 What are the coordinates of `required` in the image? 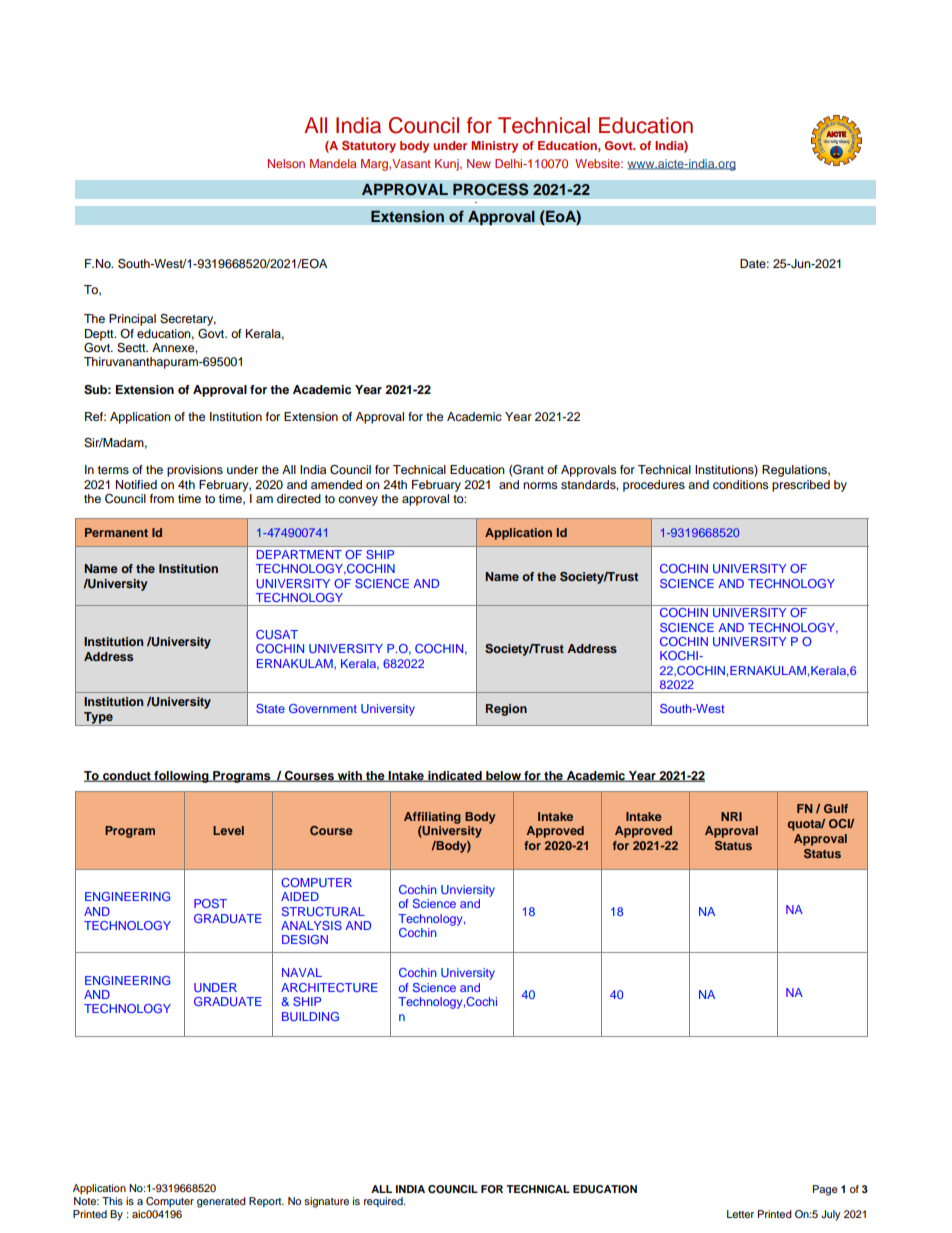 It's located at (384, 1202).
